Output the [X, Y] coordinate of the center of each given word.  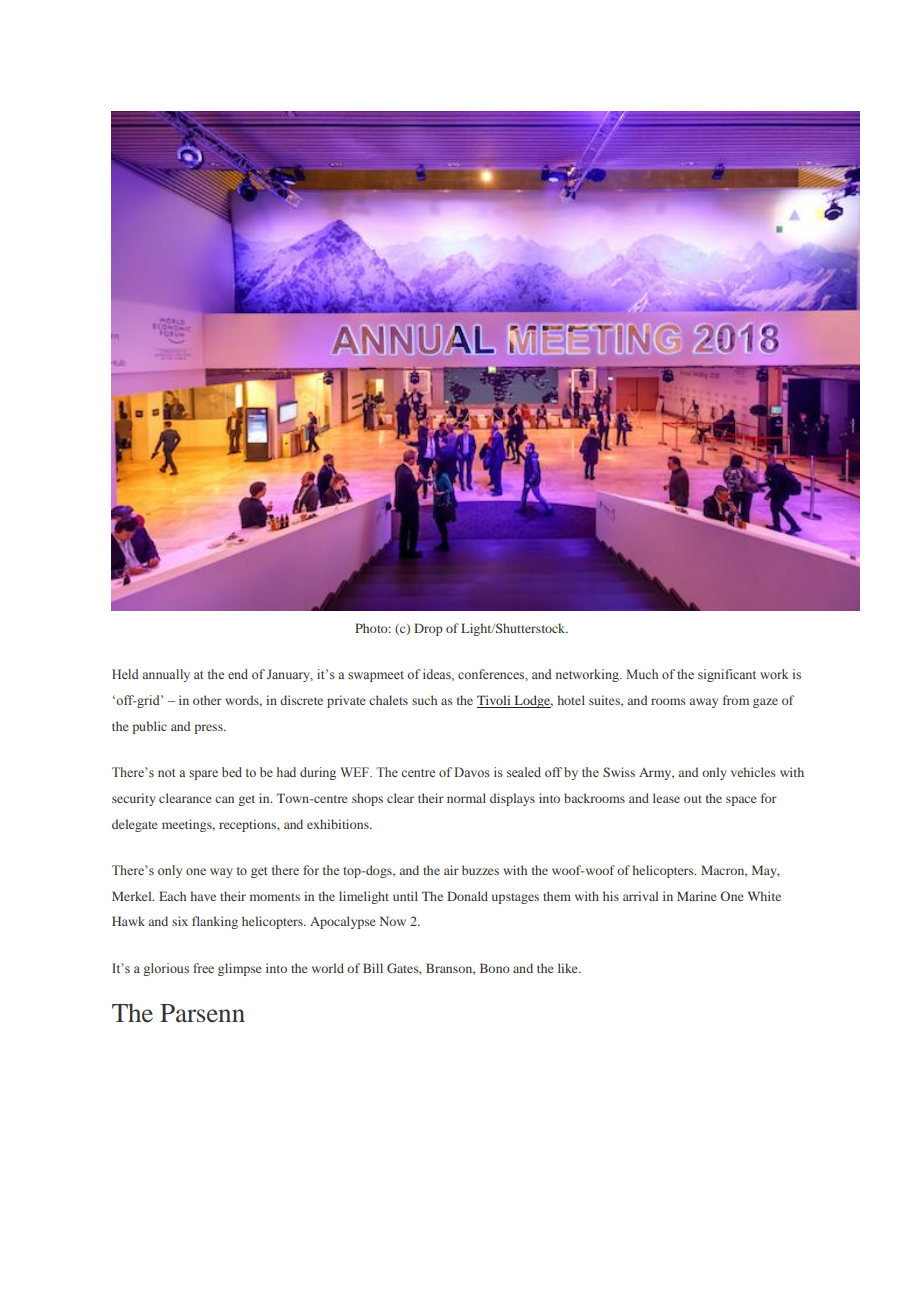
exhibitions [339, 824]
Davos [472, 772]
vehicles [753, 772]
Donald [467, 896]
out [693, 799]
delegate [135, 825]
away [704, 703]
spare [203, 775]
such [424, 700]
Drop [428, 629]
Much [642, 674]
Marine [697, 896]
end [238, 674]
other [207, 700]
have [203, 896]
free [203, 968]
